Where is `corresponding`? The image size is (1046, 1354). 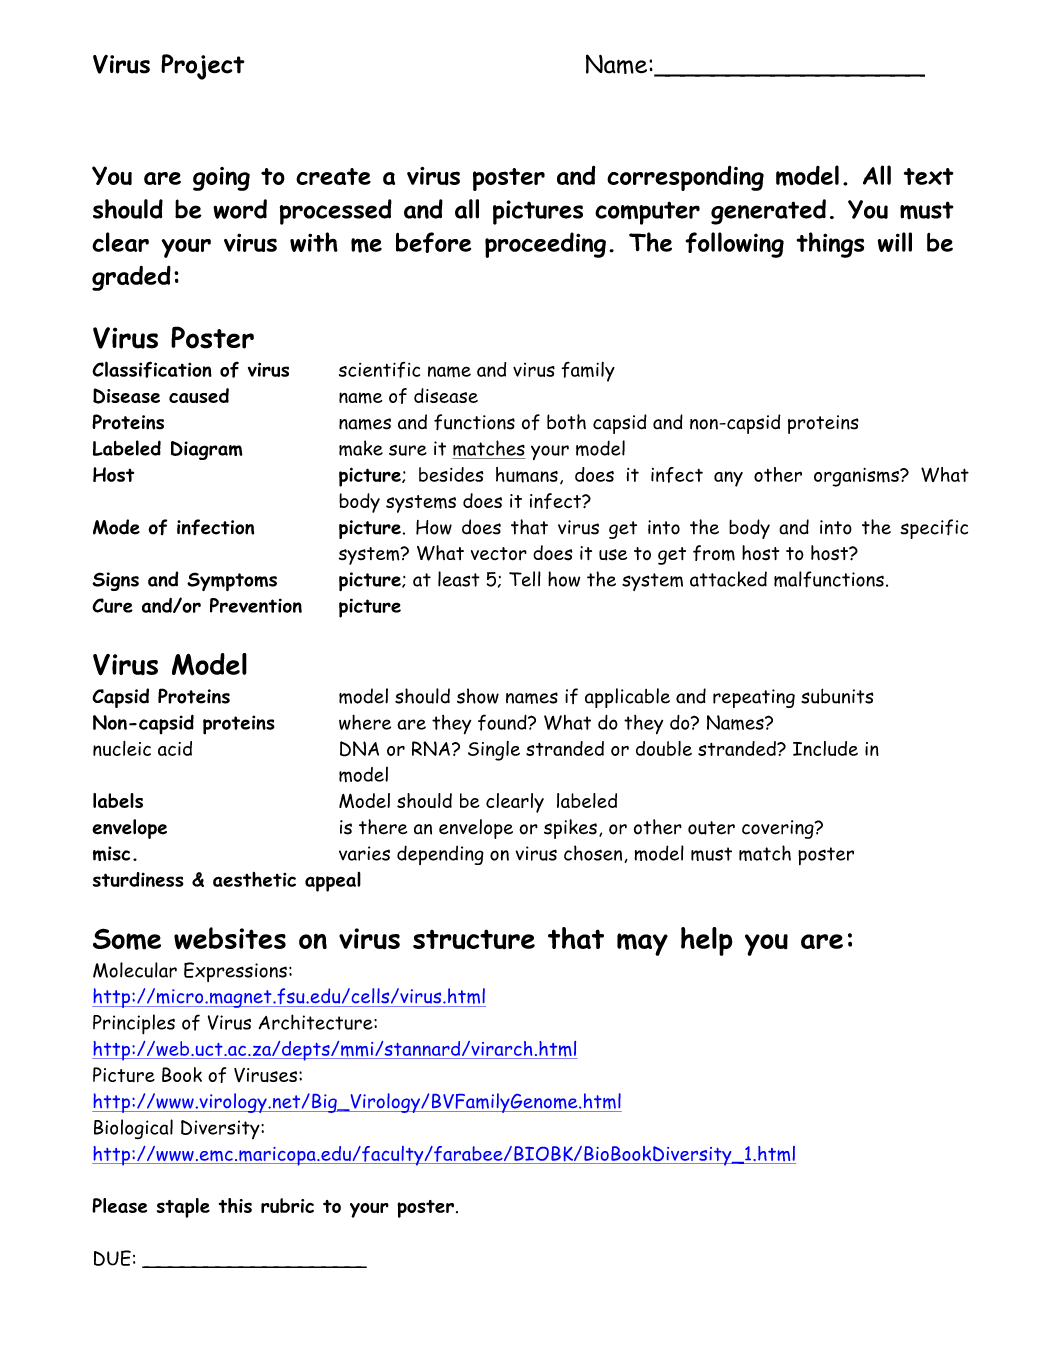
corresponding is located at coordinates (685, 178).
